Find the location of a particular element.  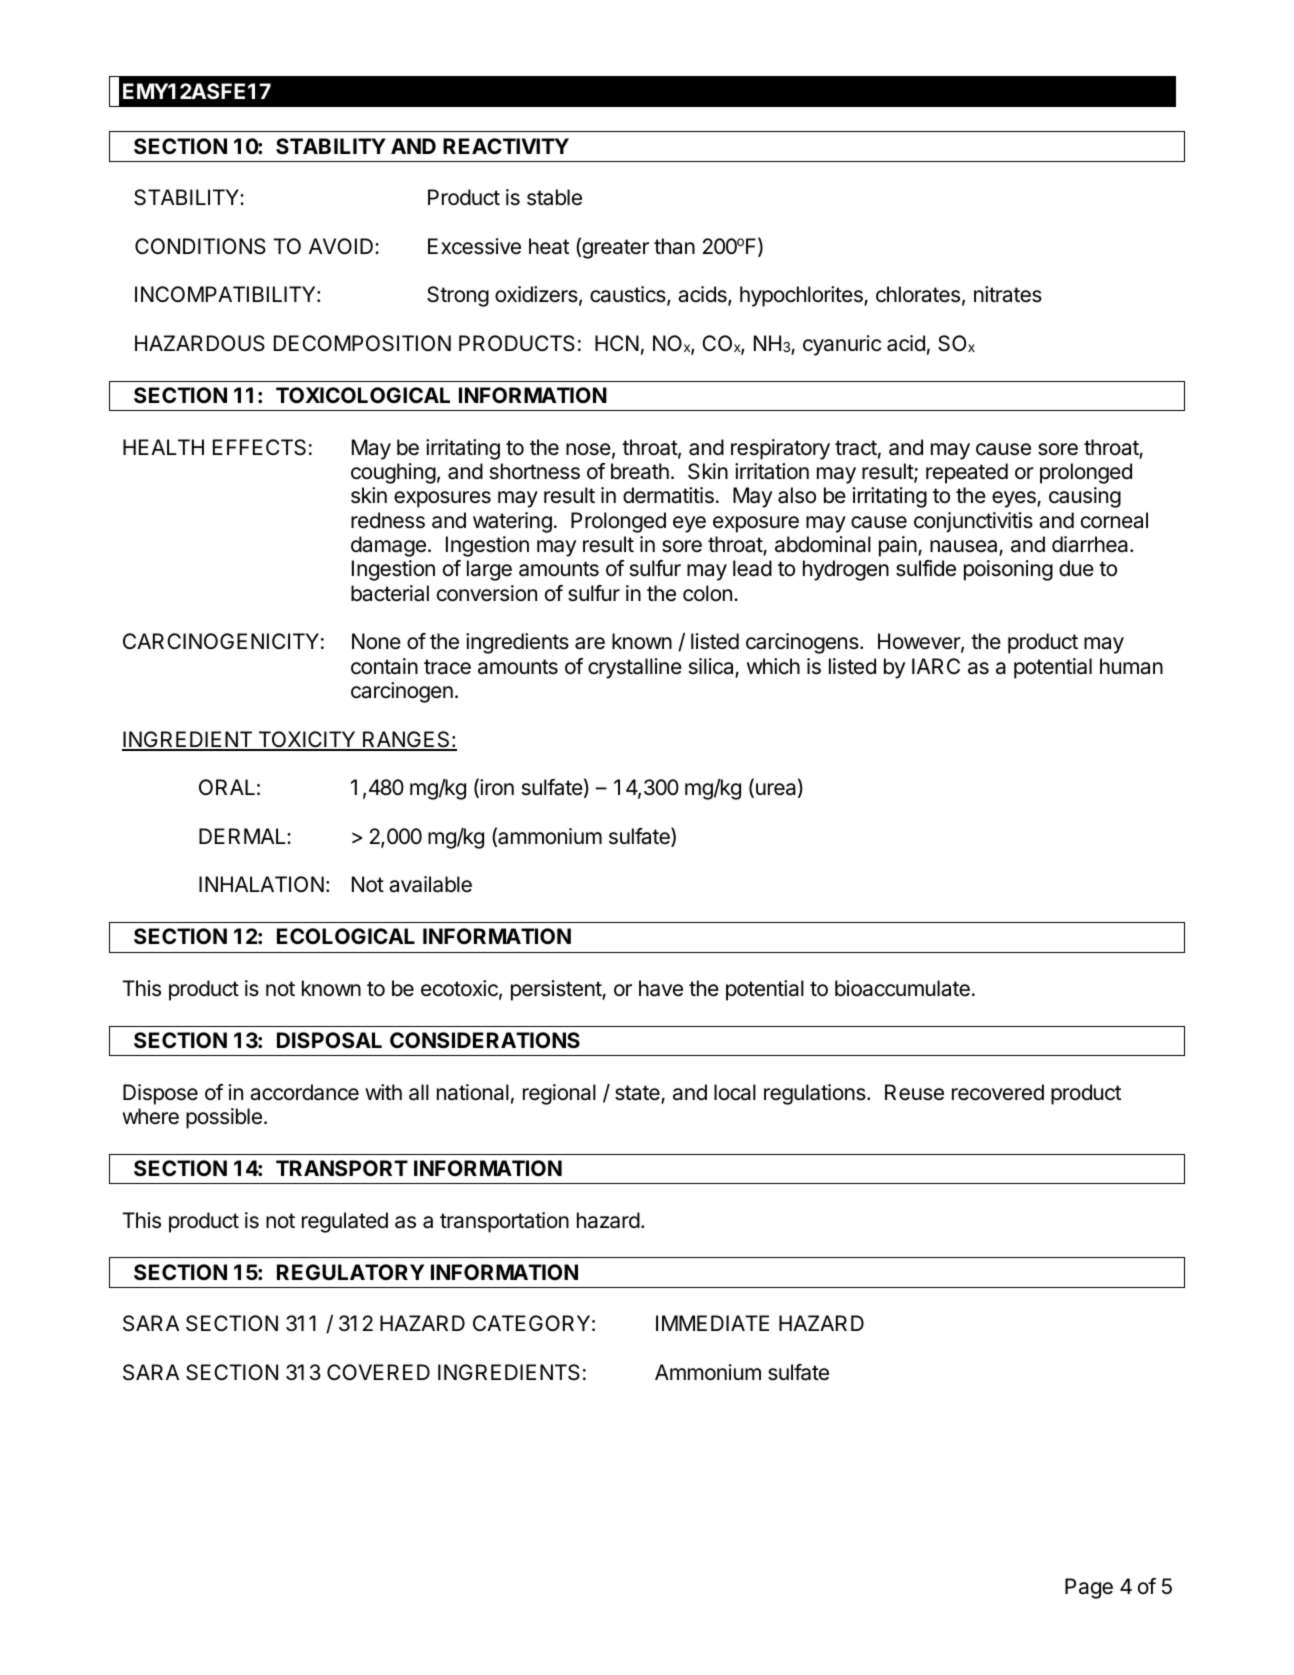

REGULATORY is located at coordinates (350, 1272).
